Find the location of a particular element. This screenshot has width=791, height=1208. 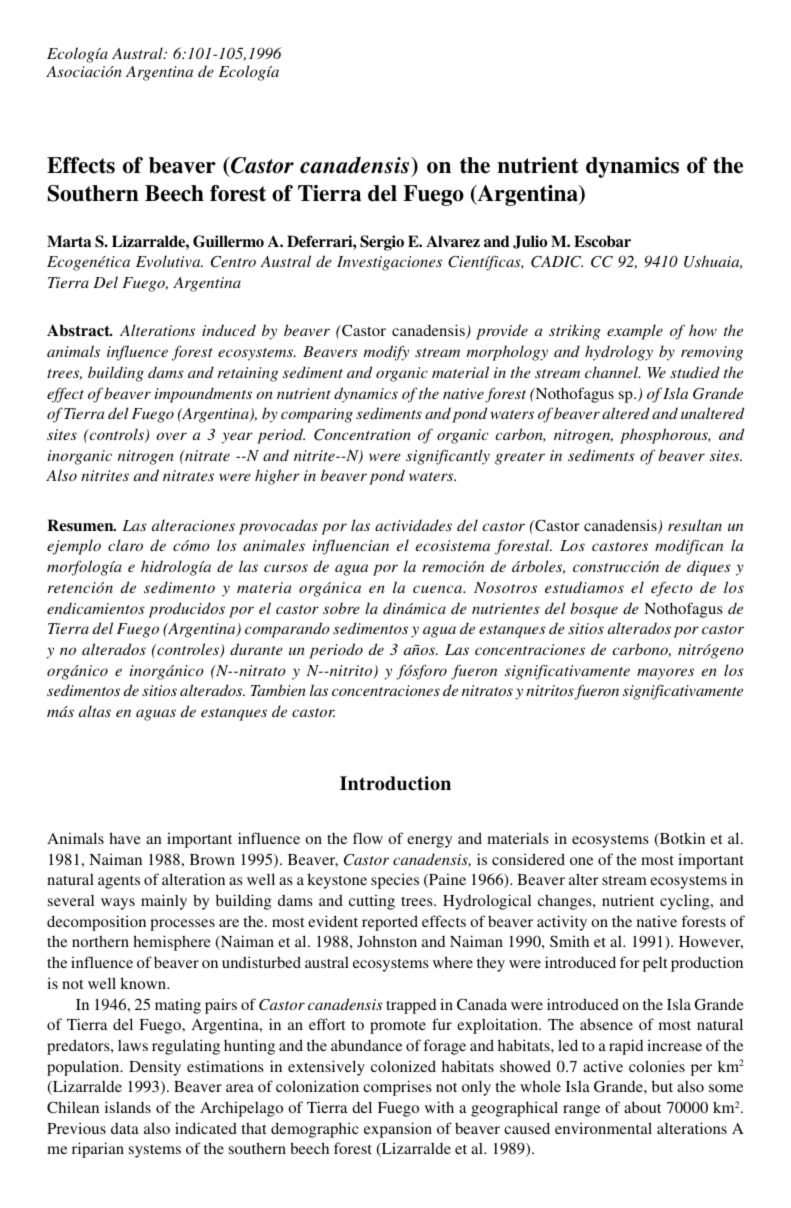

about is located at coordinates (642, 1107).
